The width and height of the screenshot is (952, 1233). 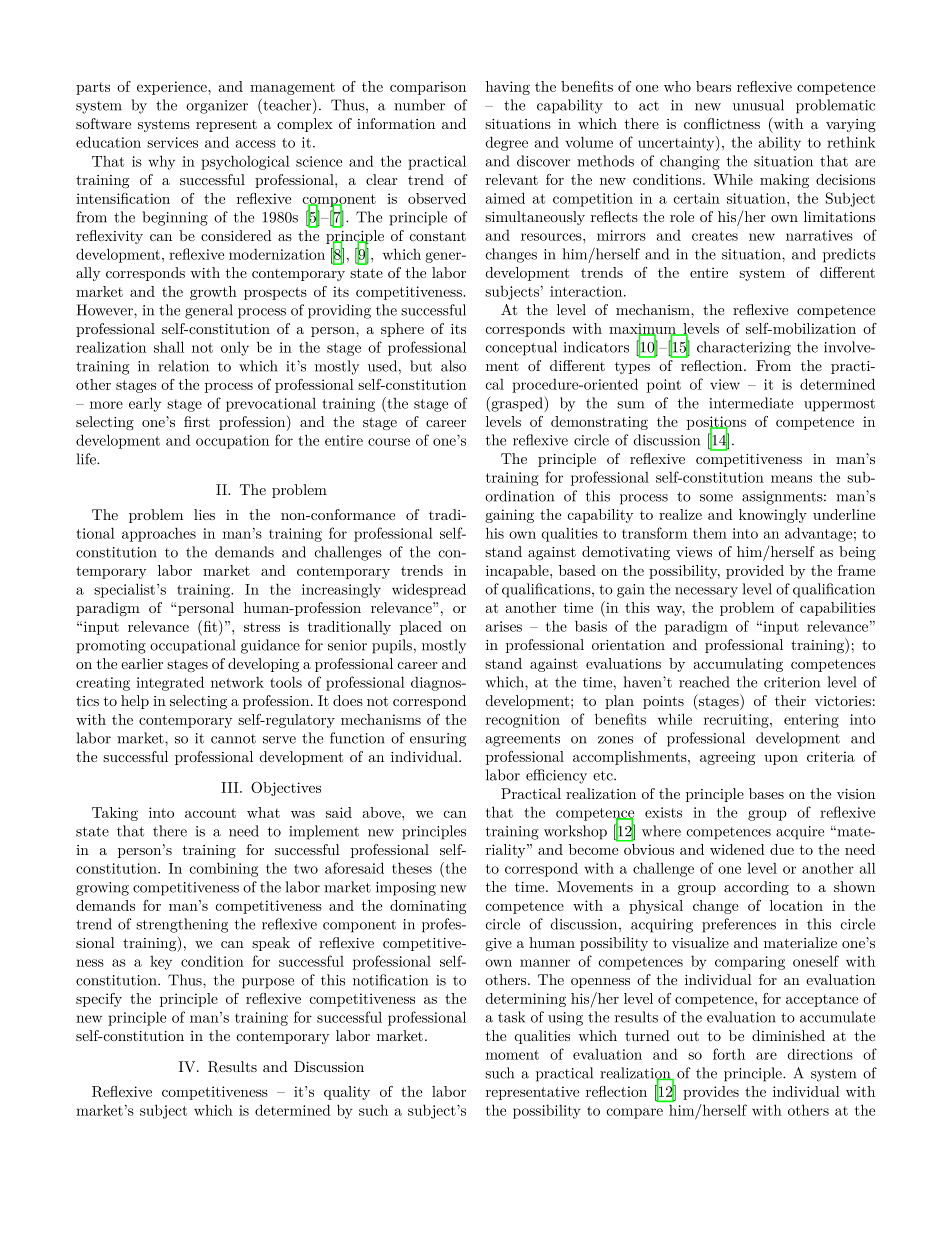 What do you see at coordinates (716, 424) in the screenshot?
I see `positions` at bounding box center [716, 424].
